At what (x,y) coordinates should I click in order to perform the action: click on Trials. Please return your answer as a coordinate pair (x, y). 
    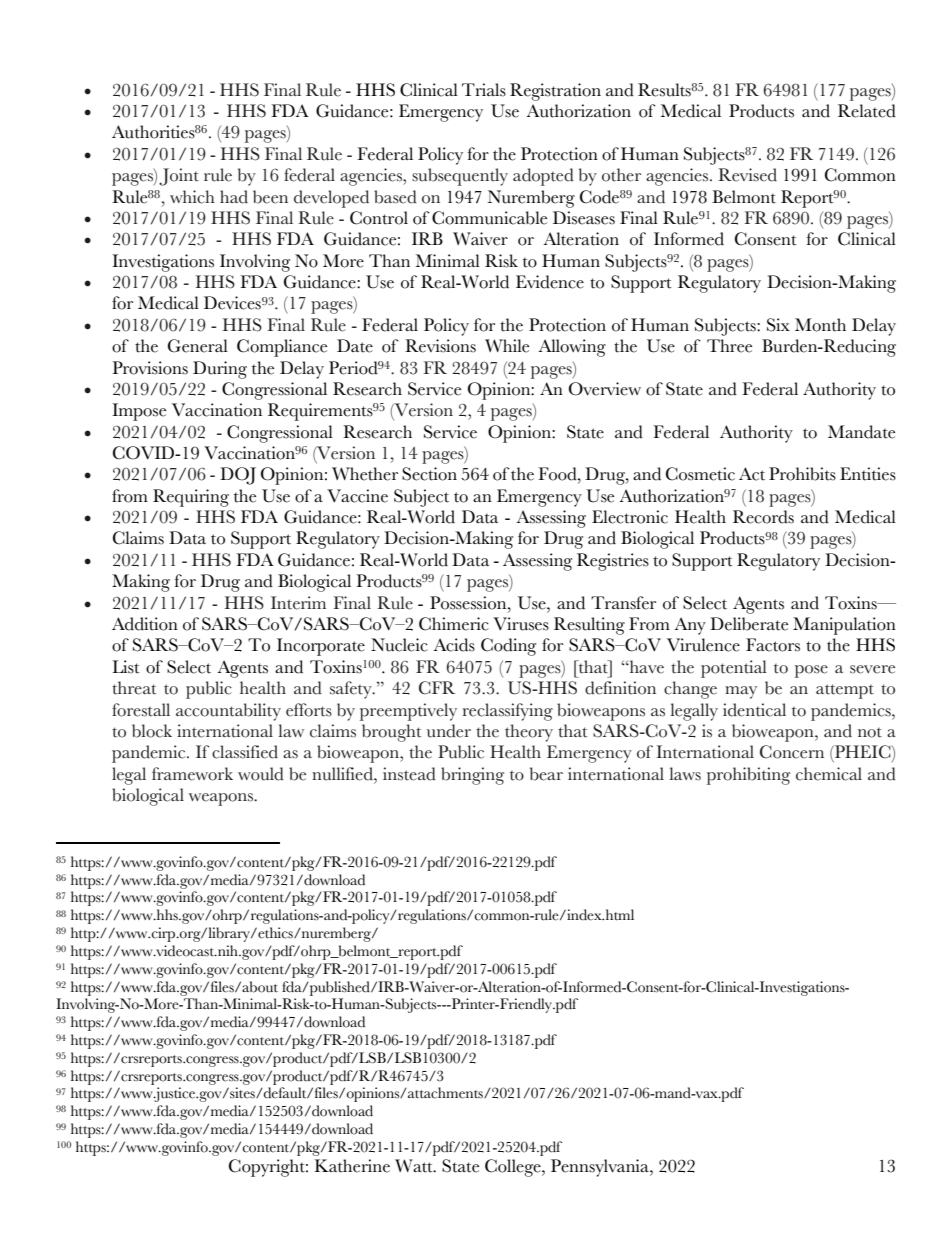
    Looking at the image, I should click on (484, 90).
